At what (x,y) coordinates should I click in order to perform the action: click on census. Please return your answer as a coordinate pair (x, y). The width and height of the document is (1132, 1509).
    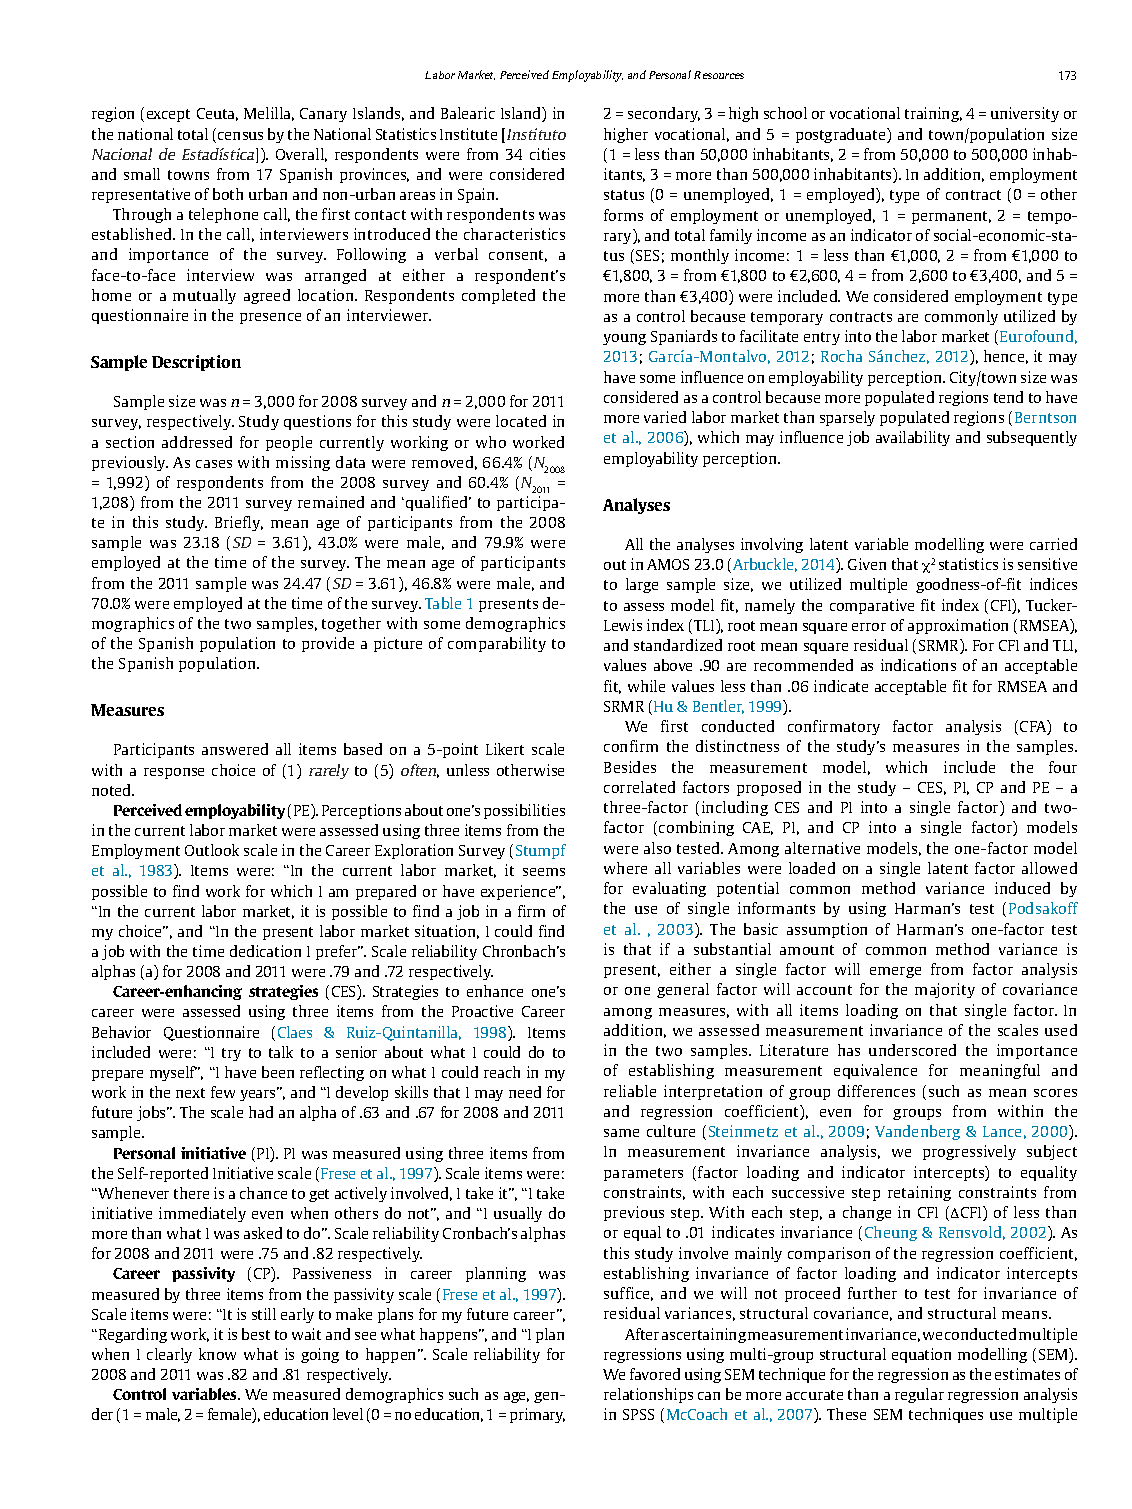
    Looking at the image, I should click on (240, 136).
